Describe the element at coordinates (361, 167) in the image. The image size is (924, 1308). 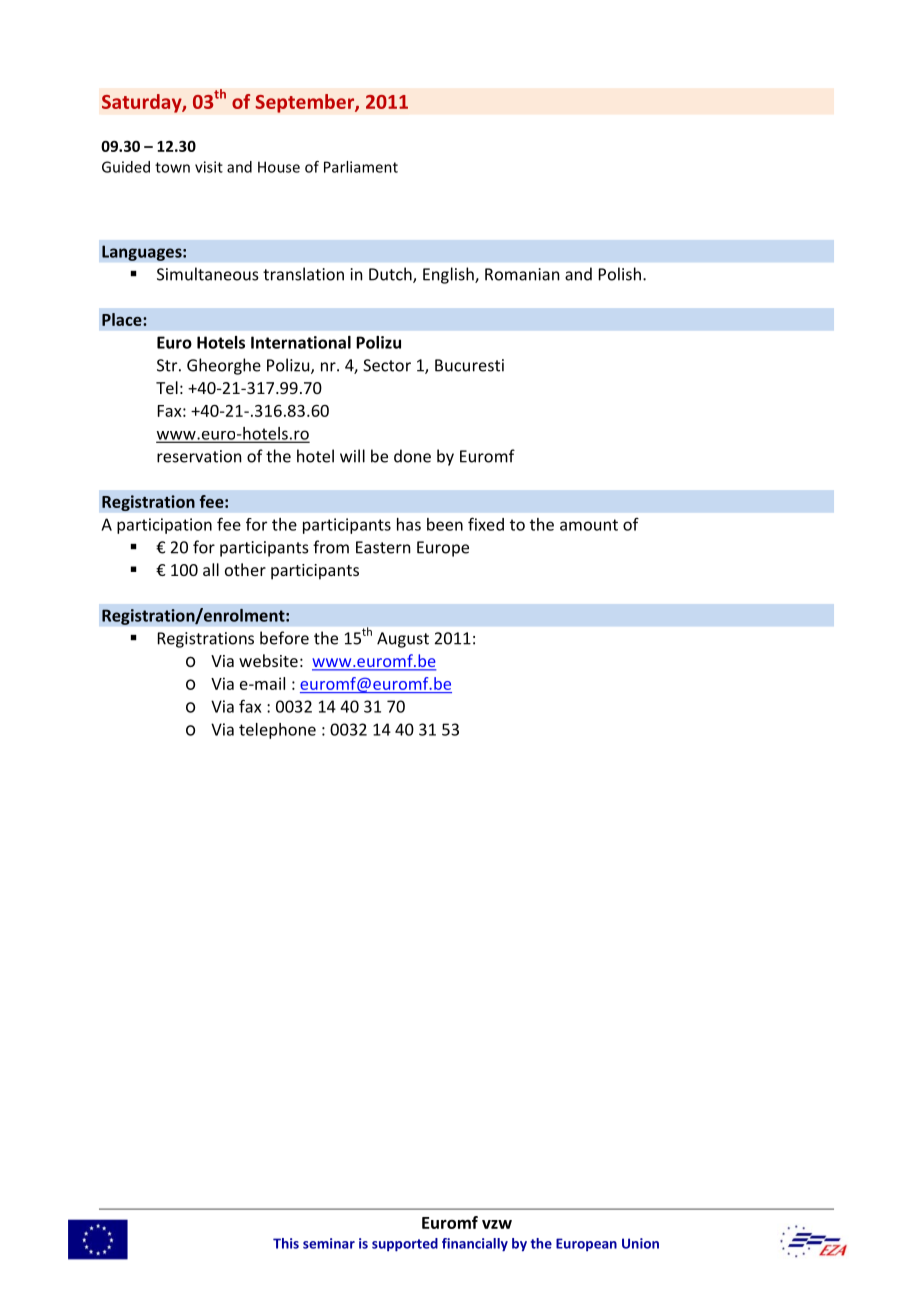
I see `Parliament` at that location.
